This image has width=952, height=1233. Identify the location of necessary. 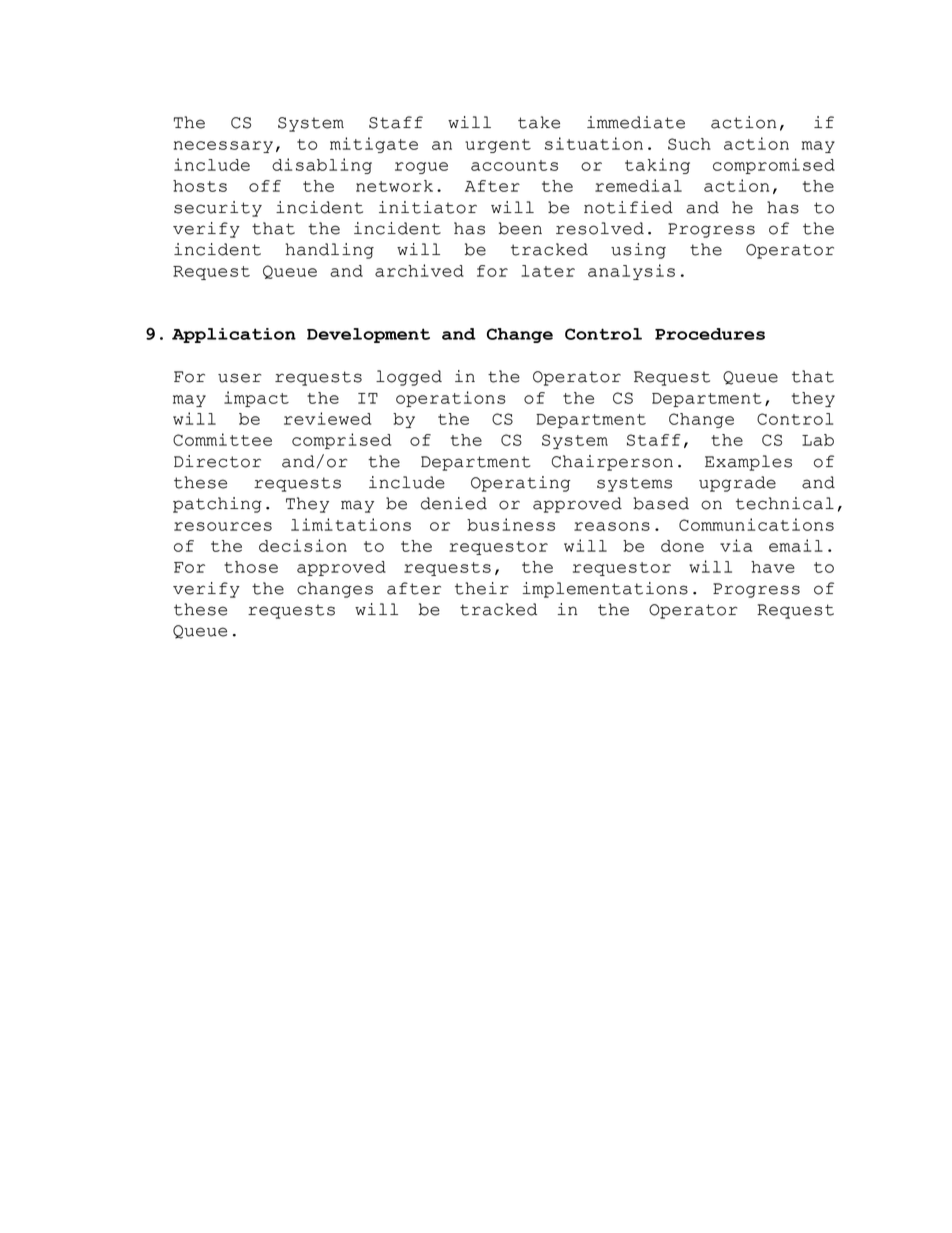
(223, 147).
